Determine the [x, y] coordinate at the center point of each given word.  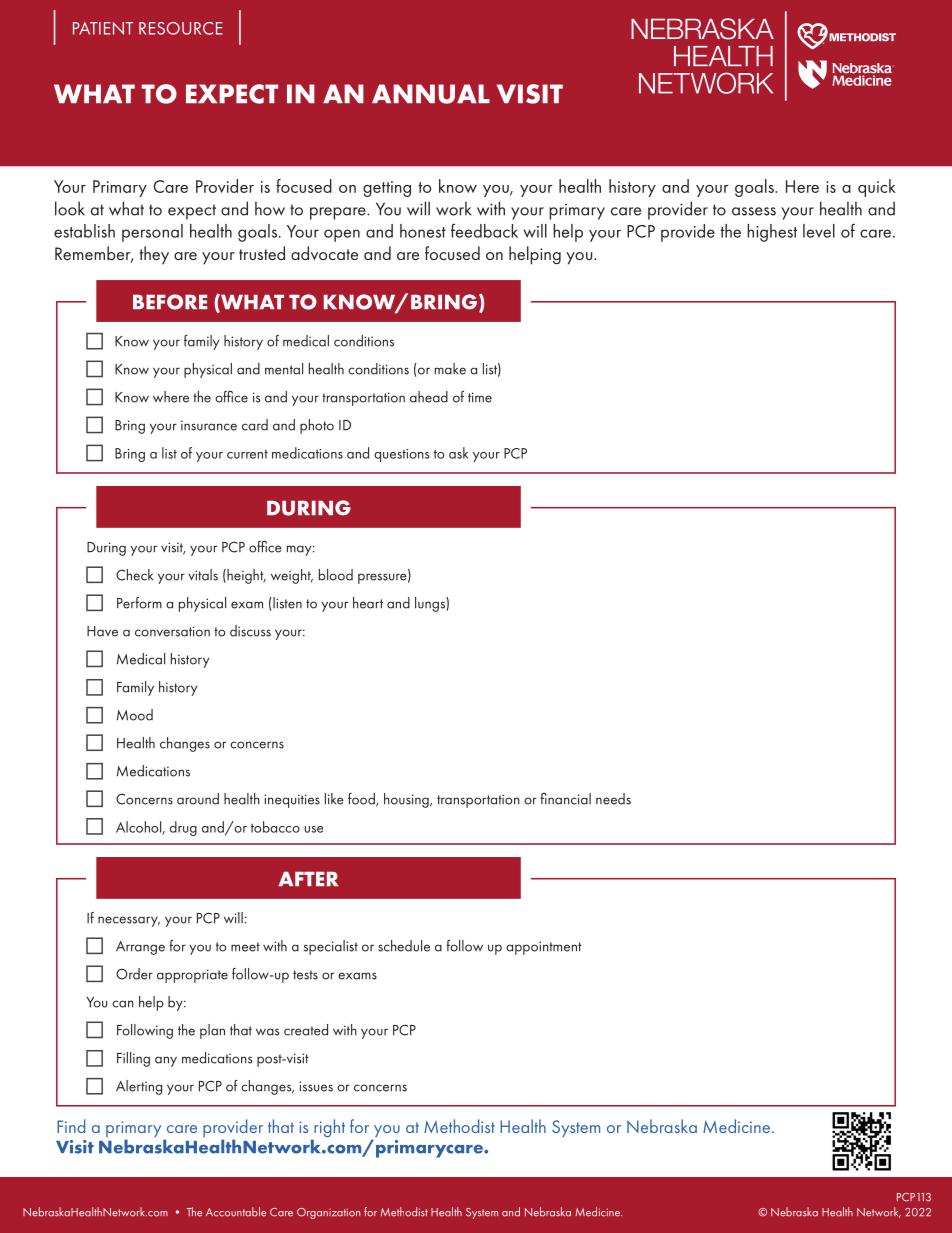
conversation [172, 631]
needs [613, 799]
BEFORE [170, 302]
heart [368, 603]
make [450, 369]
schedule [404, 946]
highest [772, 233]
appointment [544, 948]
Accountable [236, 1212]
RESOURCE [181, 28]
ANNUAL [431, 94]
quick [877, 188]
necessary [129, 921]
